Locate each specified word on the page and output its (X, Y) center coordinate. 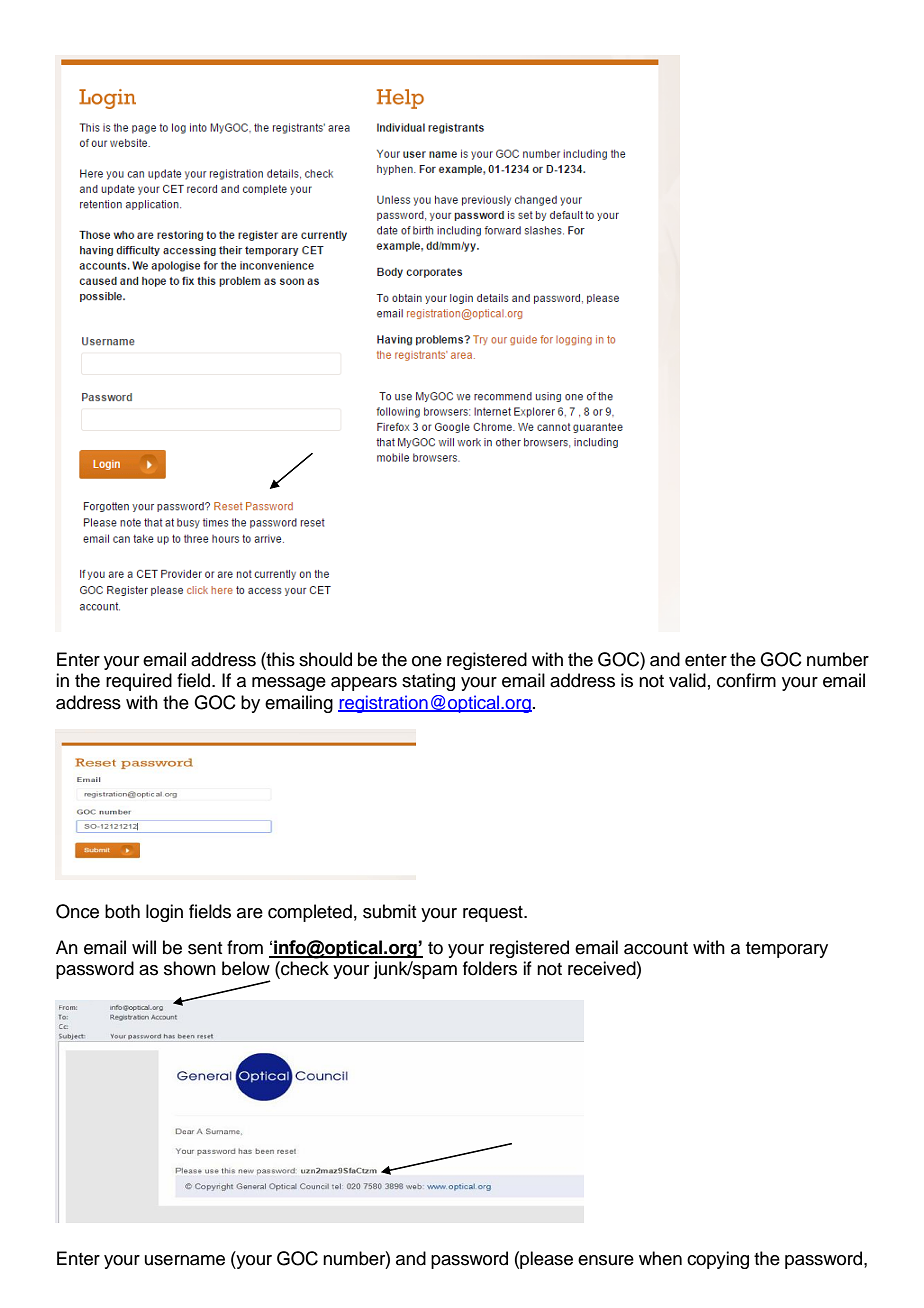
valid (687, 680)
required (139, 682)
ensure (606, 1260)
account (656, 948)
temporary (787, 950)
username (185, 1260)
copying (718, 1260)
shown (190, 968)
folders (490, 968)
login (164, 913)
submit (389, 911)
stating (428, 682)
